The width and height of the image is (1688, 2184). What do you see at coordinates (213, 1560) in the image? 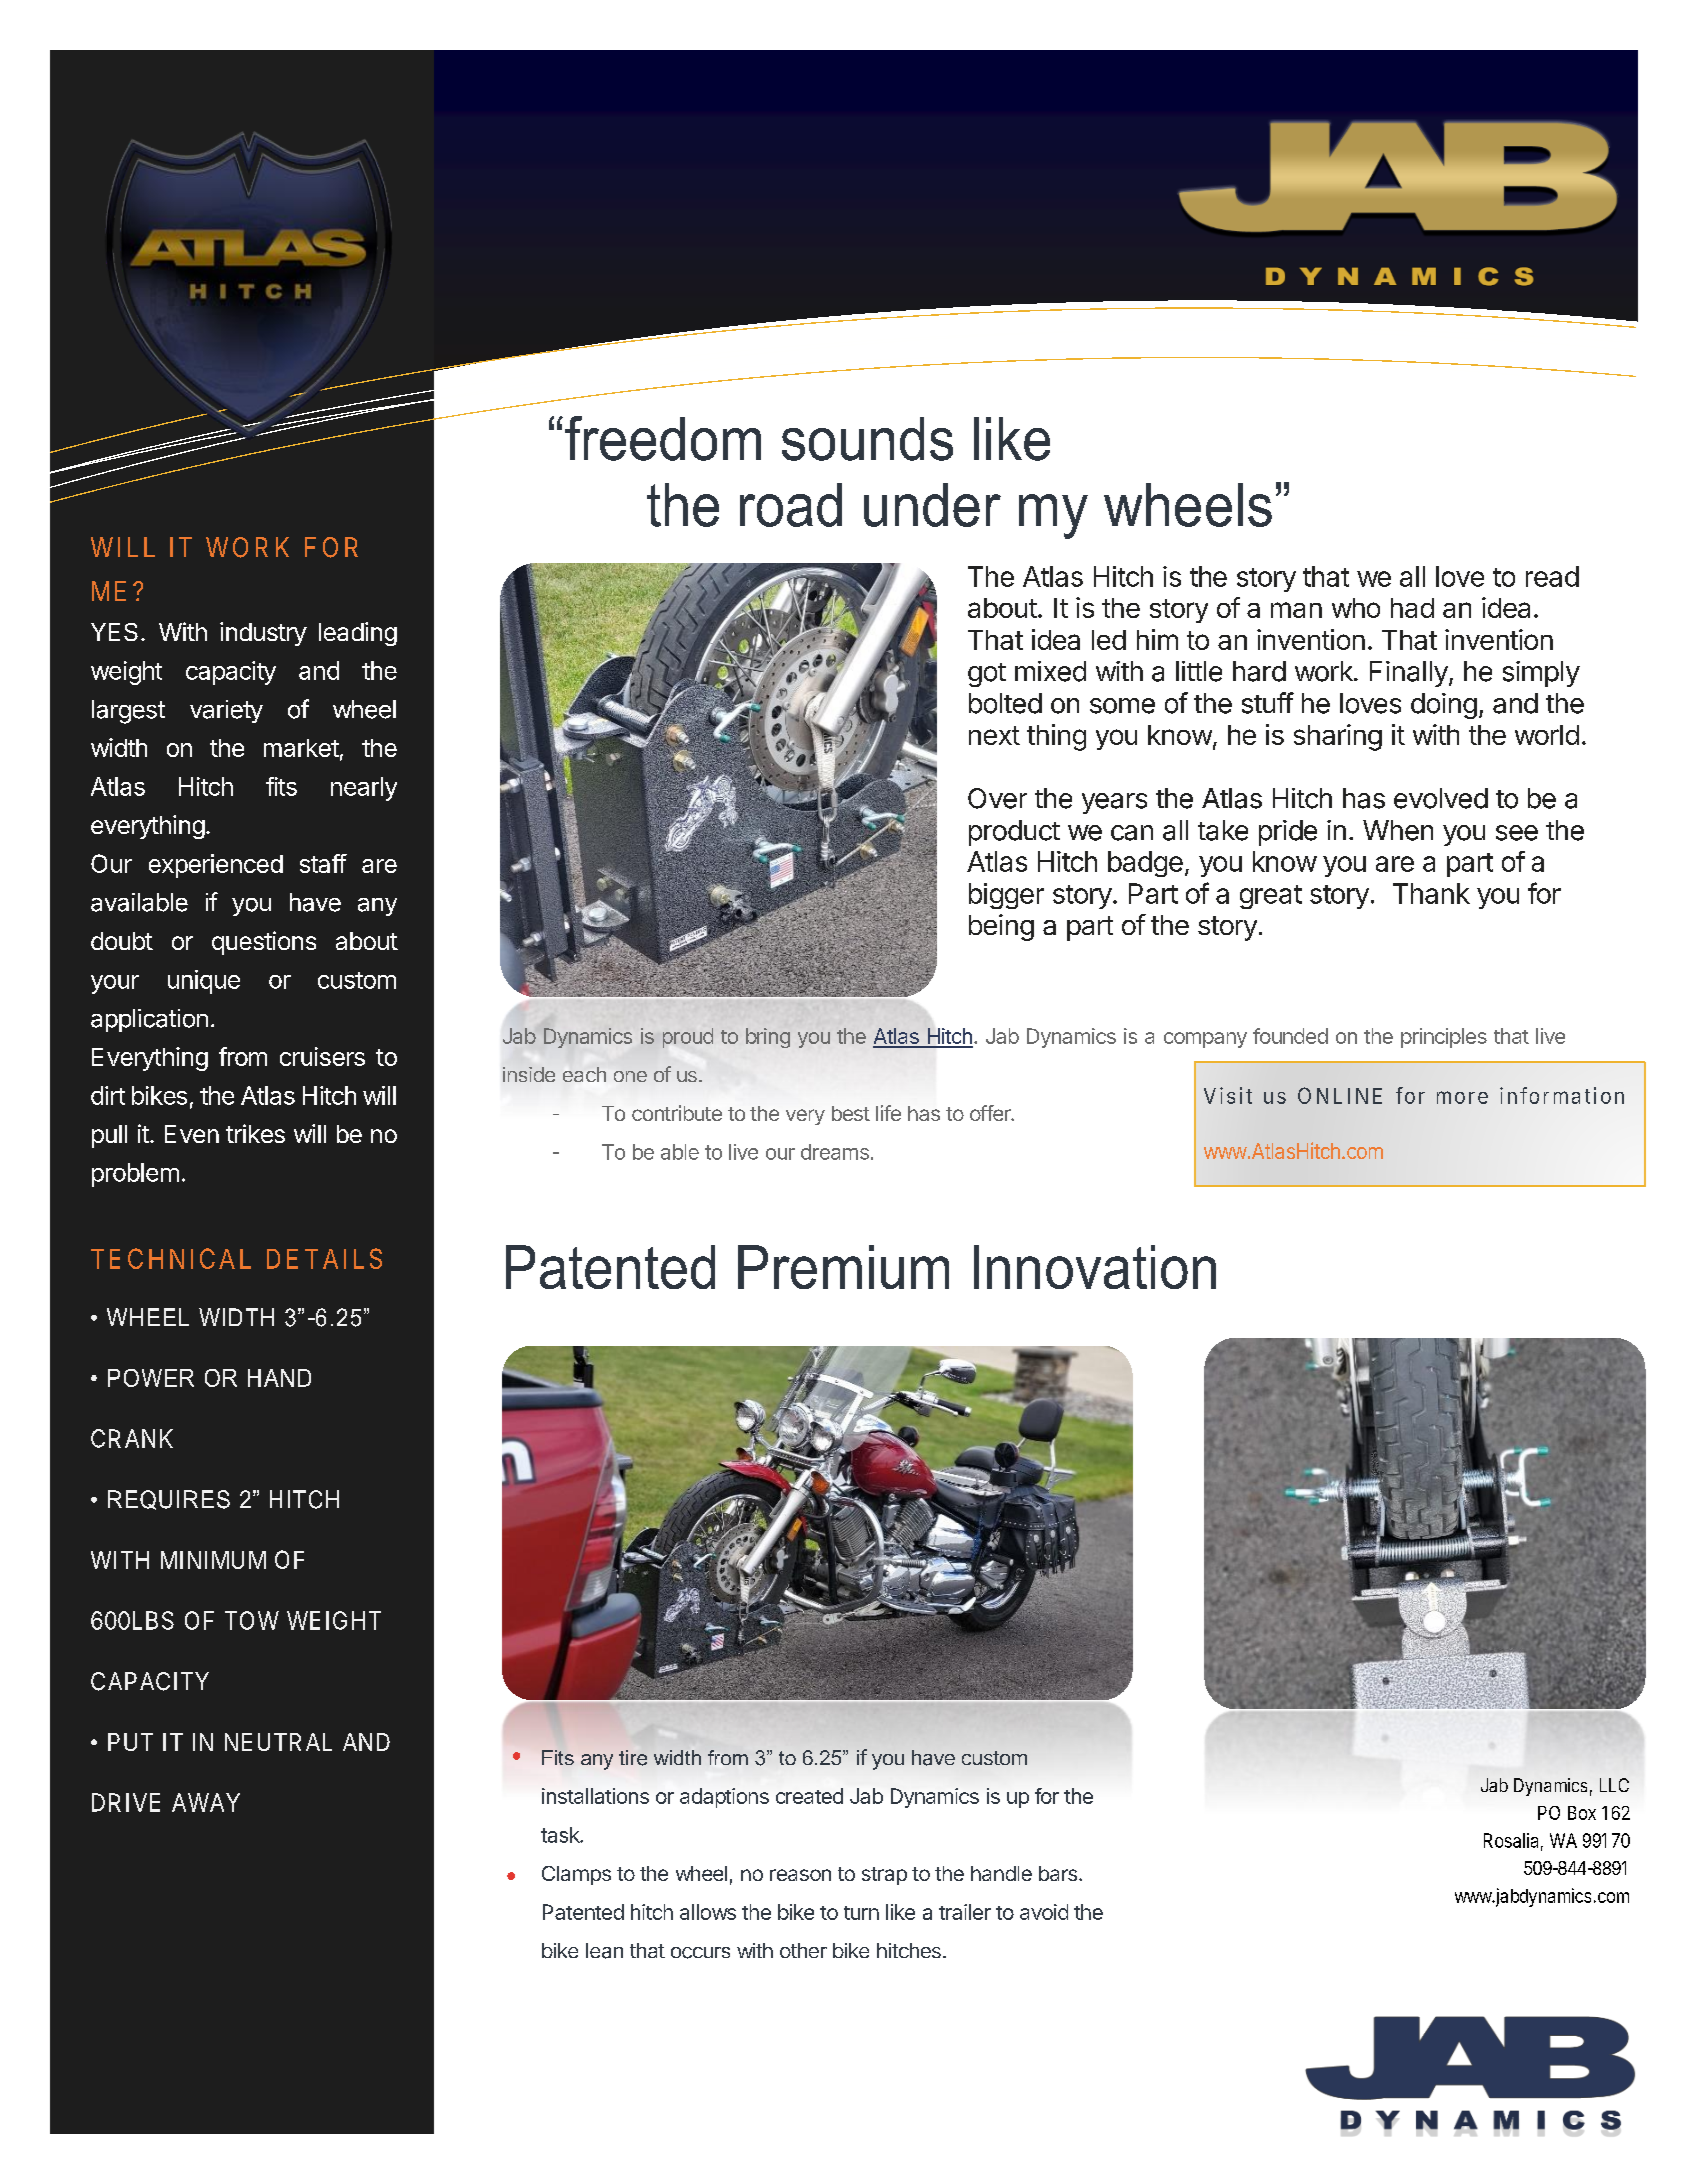
I see `MINIMUM` at bounding box center [213, 1560].
